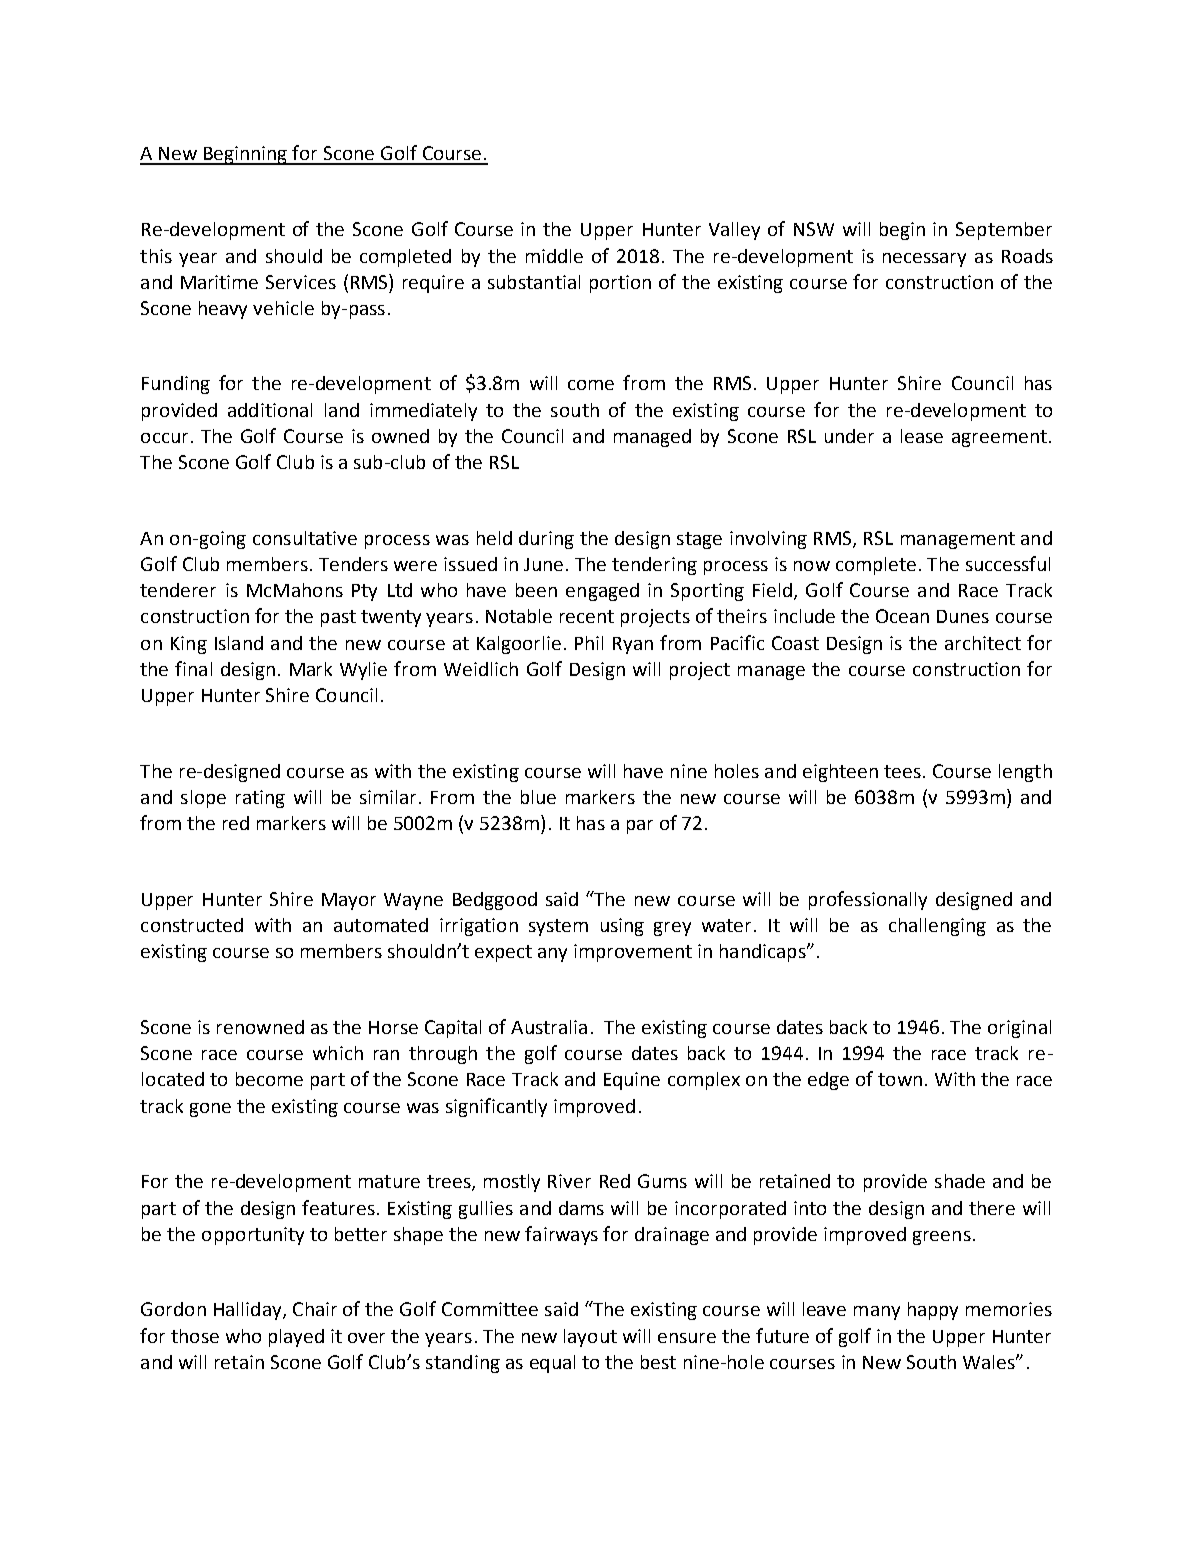 The image size is (1193, 1544). I want to click on town, so click(900, 1079).
